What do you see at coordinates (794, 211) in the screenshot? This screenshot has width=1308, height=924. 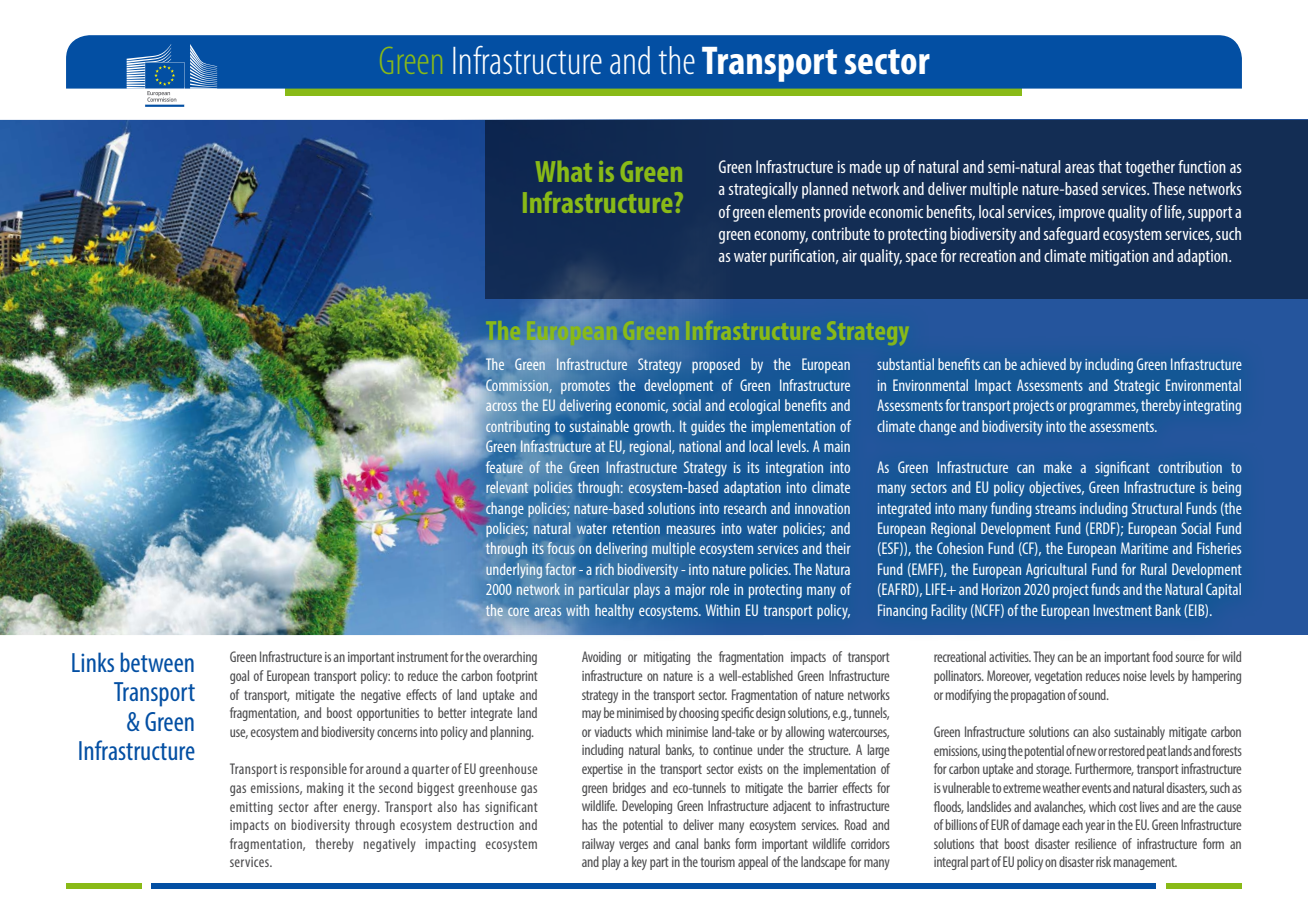 I see `elements` at bounding box center [794, 211].
